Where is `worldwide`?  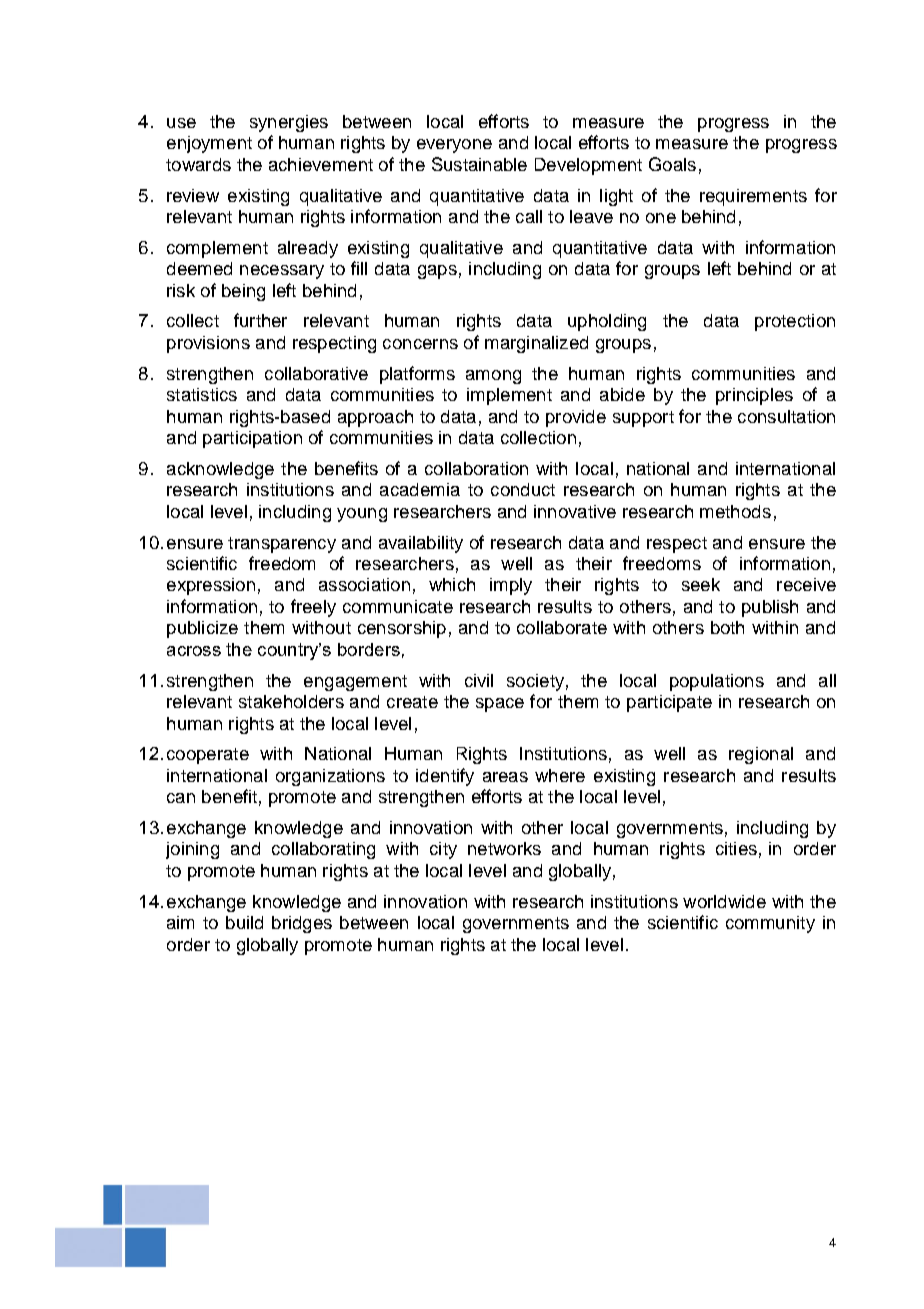
worldwide is located at coordinates (724, 901).
